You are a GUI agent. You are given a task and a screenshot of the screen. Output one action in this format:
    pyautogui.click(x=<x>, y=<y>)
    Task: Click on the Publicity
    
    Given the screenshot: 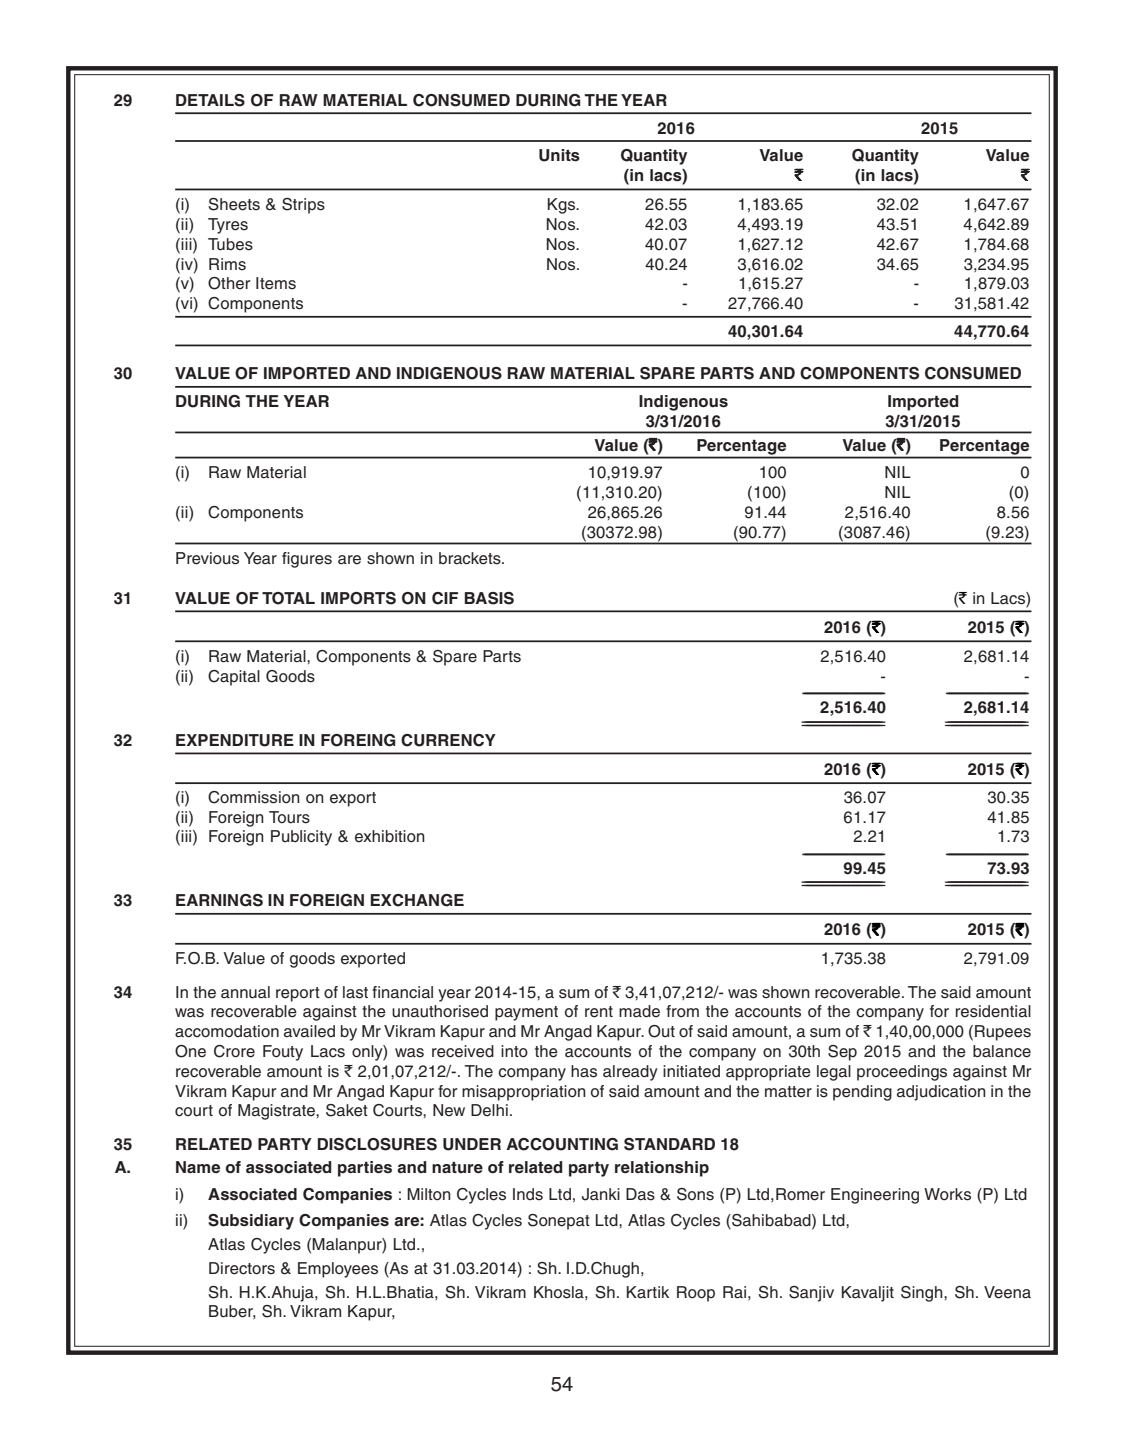 What is the action you would take?
    pyautogui.click(x=301, y=838)
